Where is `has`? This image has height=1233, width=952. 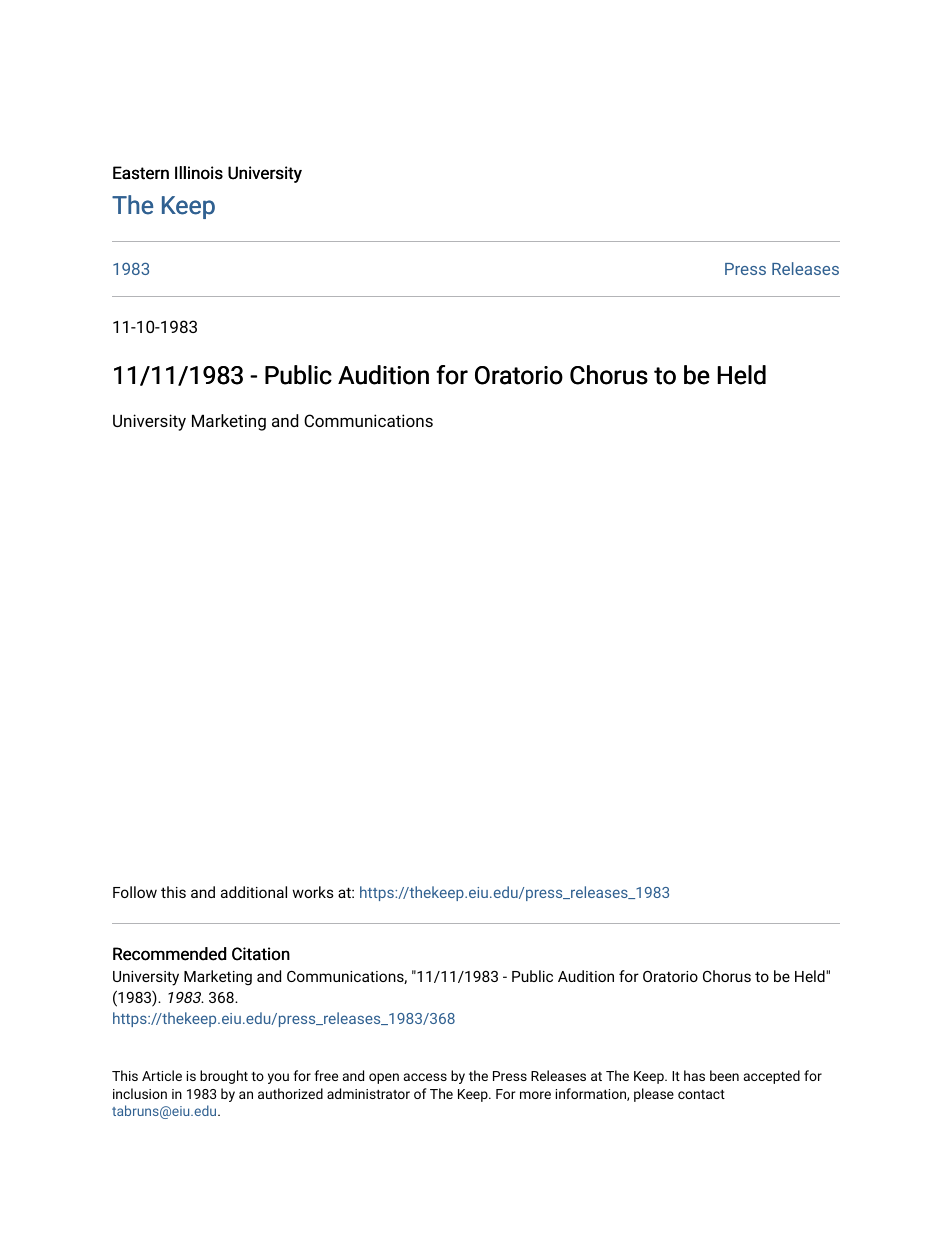 has is located at coordinates (694, 1075).
